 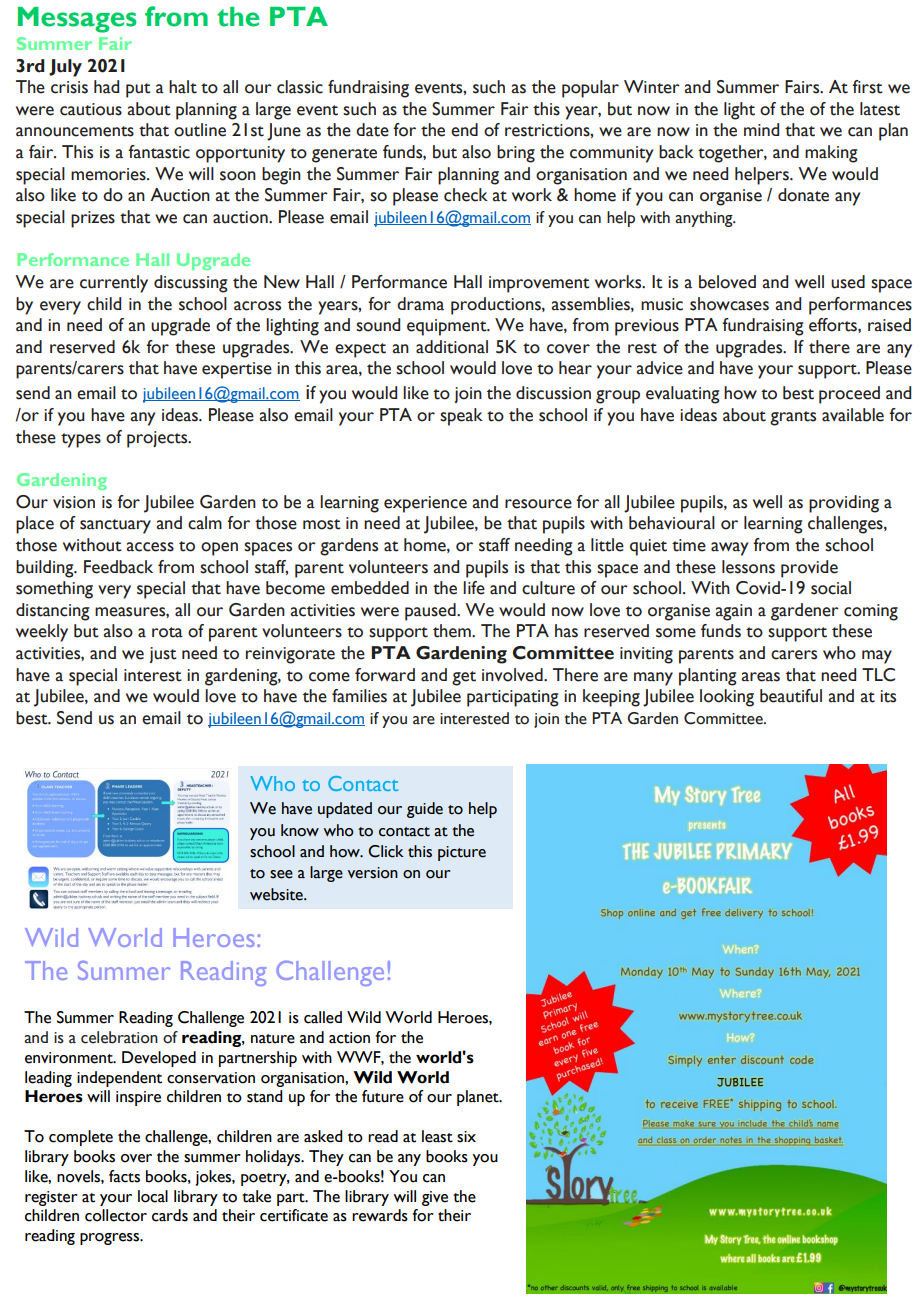 What do you see at coordinates (867, 87) in the screenshot?
I see `first` at bounding box center [867, 87].
